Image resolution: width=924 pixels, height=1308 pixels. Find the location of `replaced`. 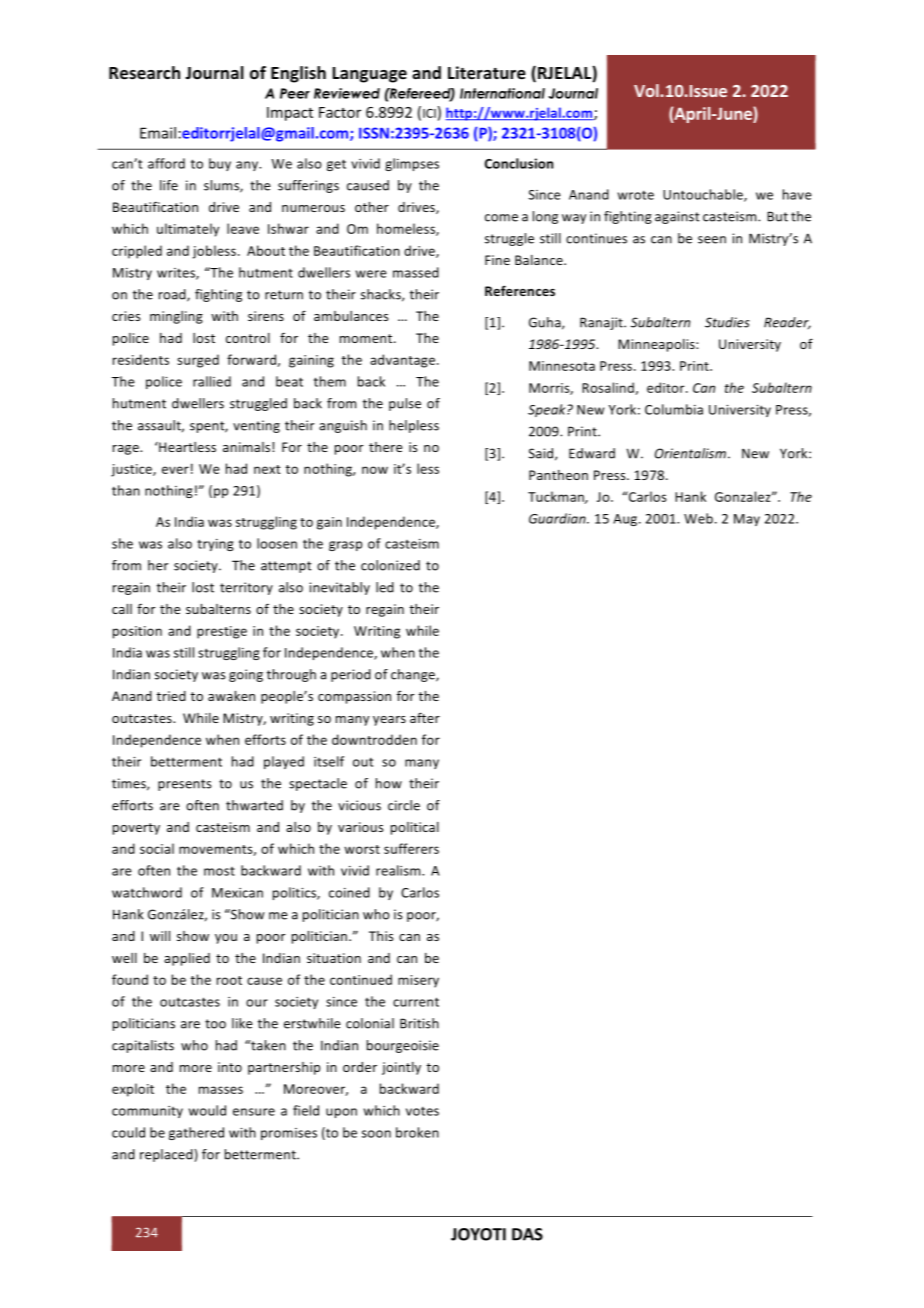

replaced is located at coordinates (167, 1155).
